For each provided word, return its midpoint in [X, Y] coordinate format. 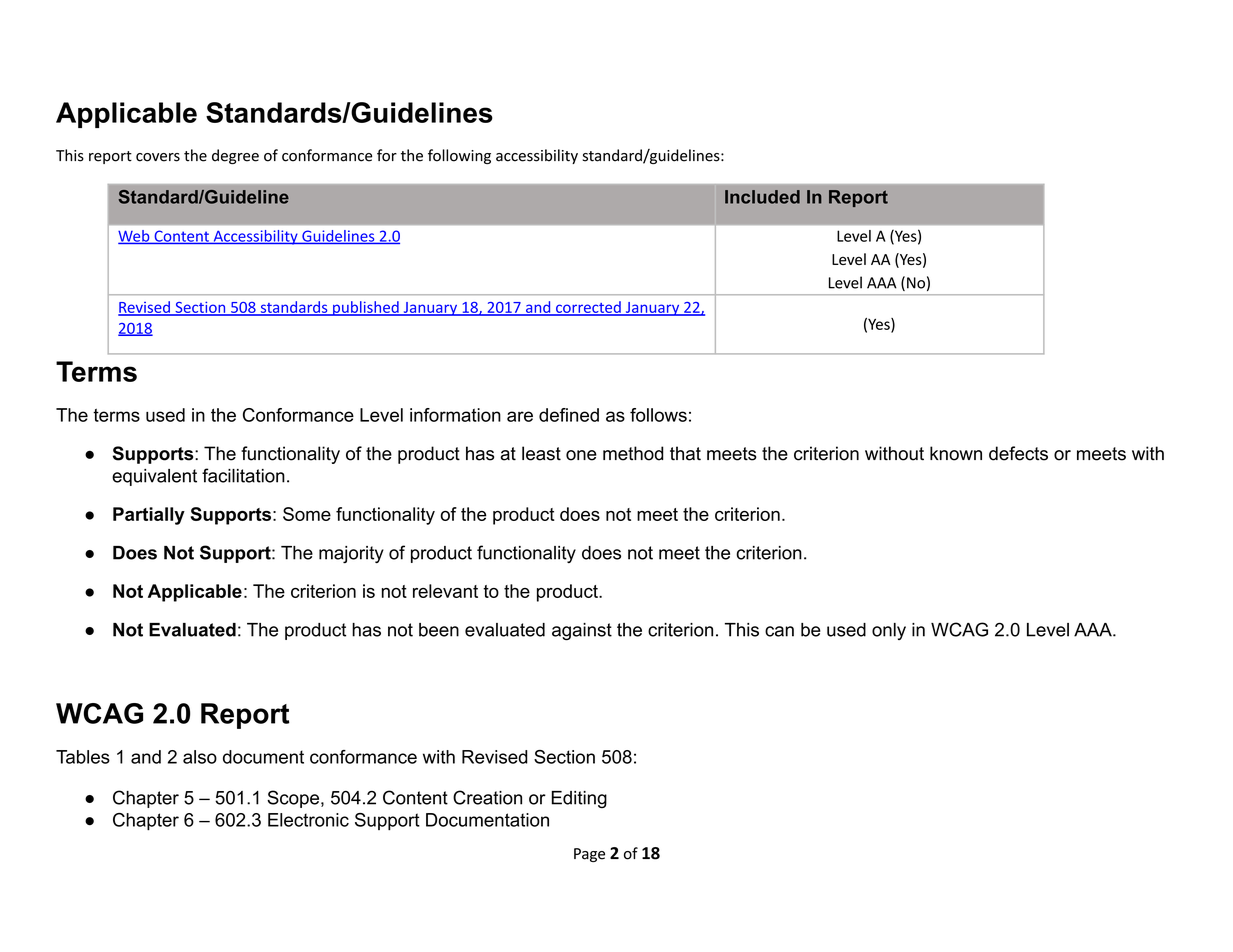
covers [158, 157]
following [459, 156]
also [200, 757]
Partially [149, 516]
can [779, 631]
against [582, 632]
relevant [445, 591]
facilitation [243, 475]
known [956, 453]
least [541, 453]
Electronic [308, 820]
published [366, 308]
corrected [588, 308]
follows [658, 415]
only [889, 631]
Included [762, 197]
